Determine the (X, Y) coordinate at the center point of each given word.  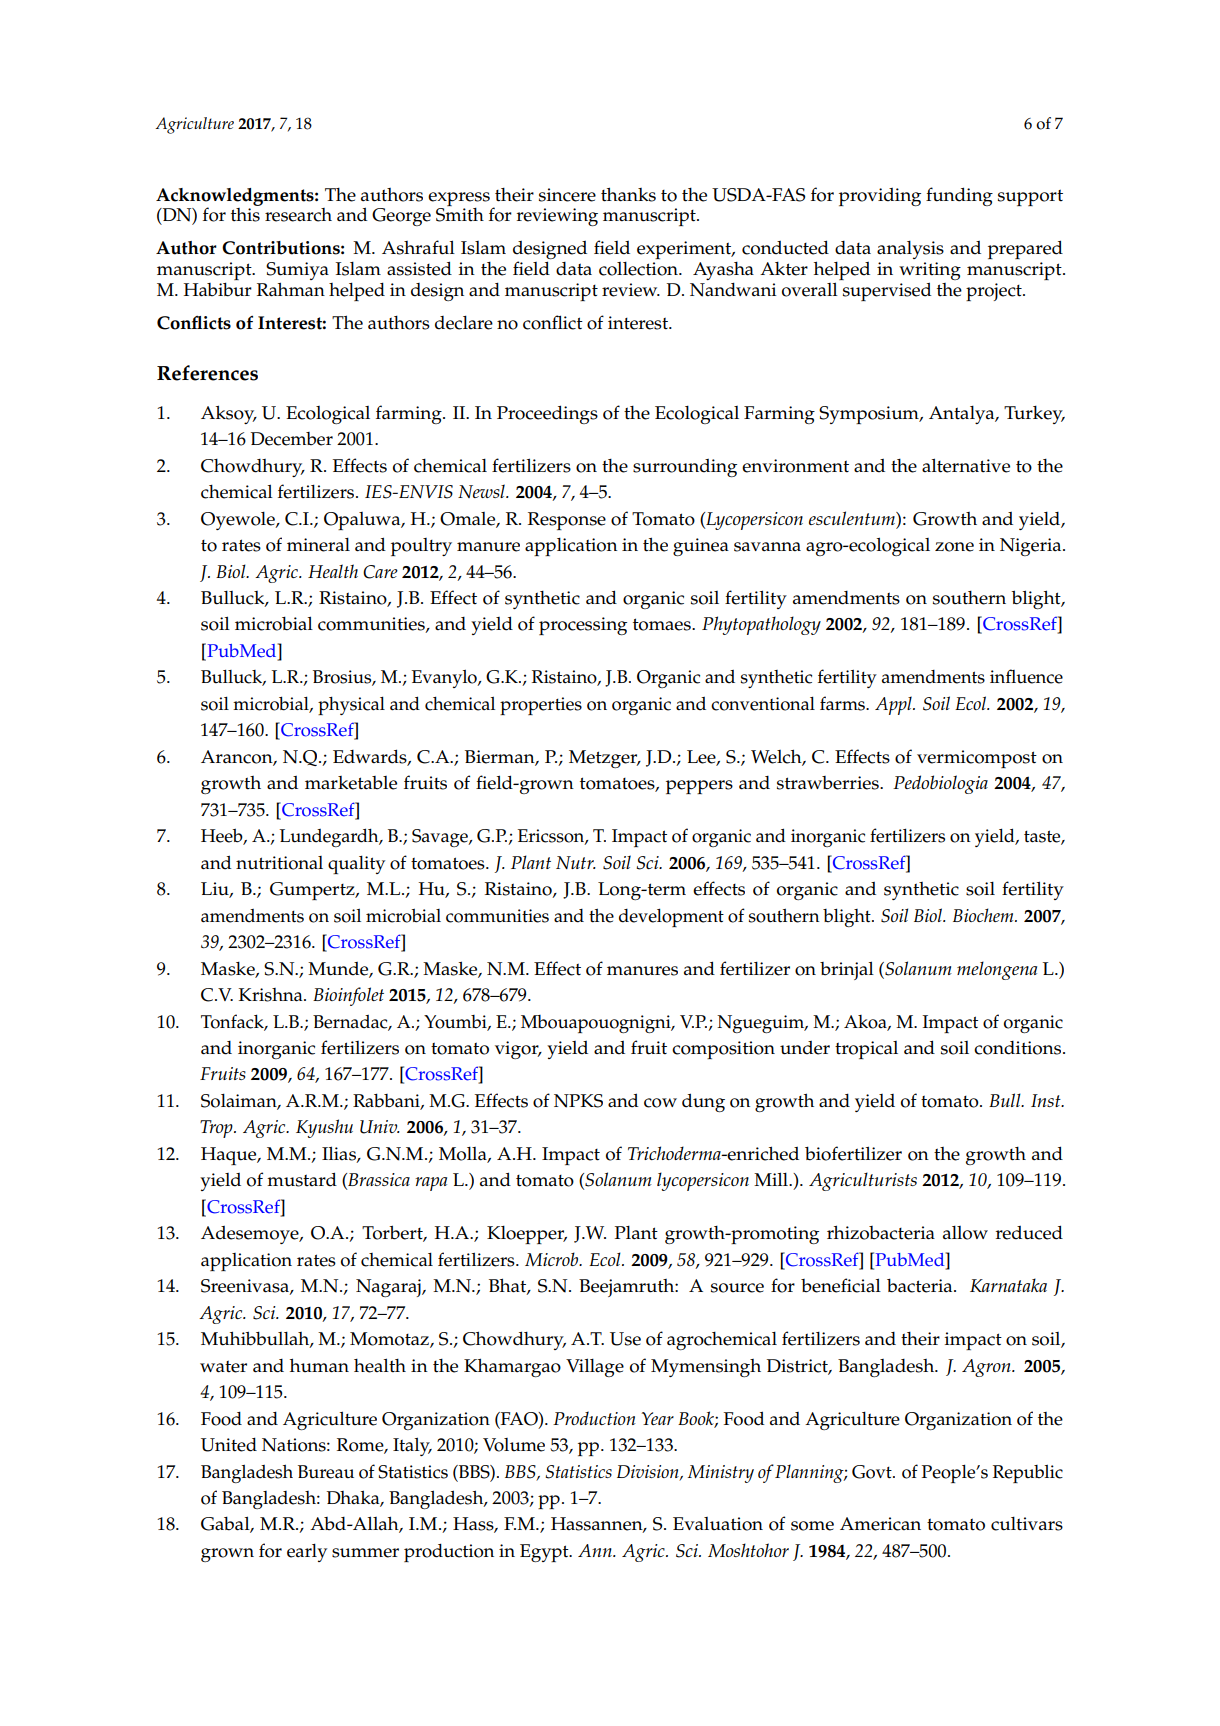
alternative (966, 465)
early (307, 1553)
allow (965, 1233)
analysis (910, 250)
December (292, 439)
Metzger (604, 759)
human (319, 1365)
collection (639, 269)
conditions (1019, 1048)
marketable (351, 783)
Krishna (272, 995)
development (671, 917)
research (298, 215)
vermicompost (977, 759)
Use (625, 1339)
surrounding (685, 468)
